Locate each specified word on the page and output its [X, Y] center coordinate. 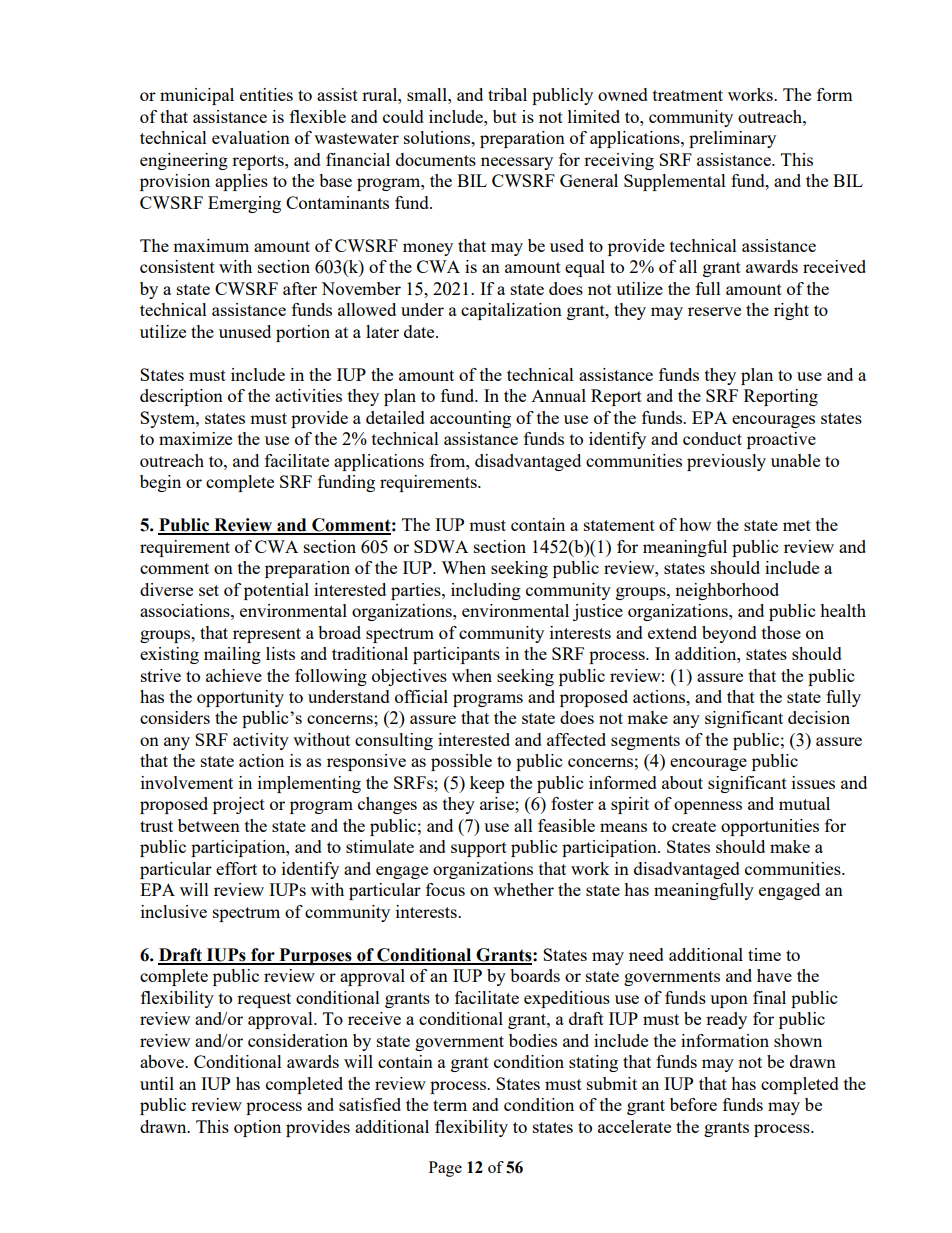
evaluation [251, 137]
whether [523, 889]
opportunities [770, 827]
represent [267, 635]
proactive [781, 440]
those [781, 632]
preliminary [732, 139]
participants [456, 655]
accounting [470, 419]
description [181, 397]
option [257, 1128]
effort [236, 868]
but [505, 116]
